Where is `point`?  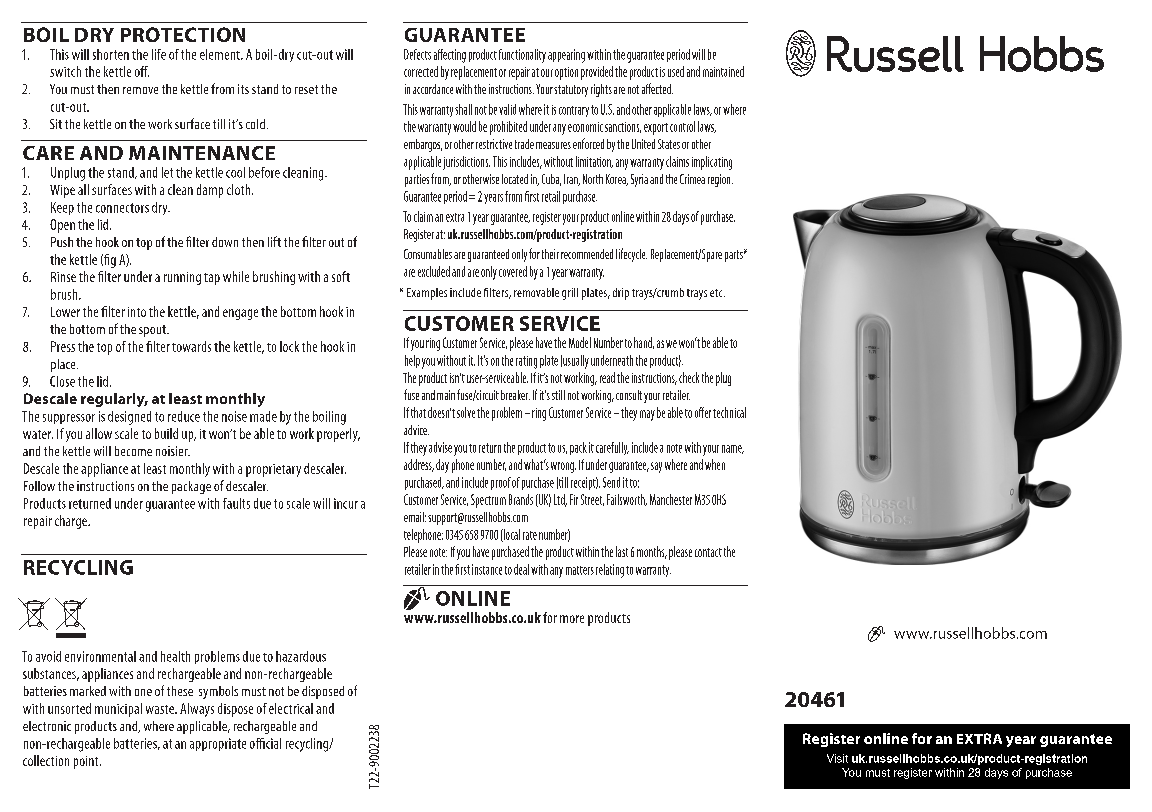
point is located at coordinates (87, 762).
